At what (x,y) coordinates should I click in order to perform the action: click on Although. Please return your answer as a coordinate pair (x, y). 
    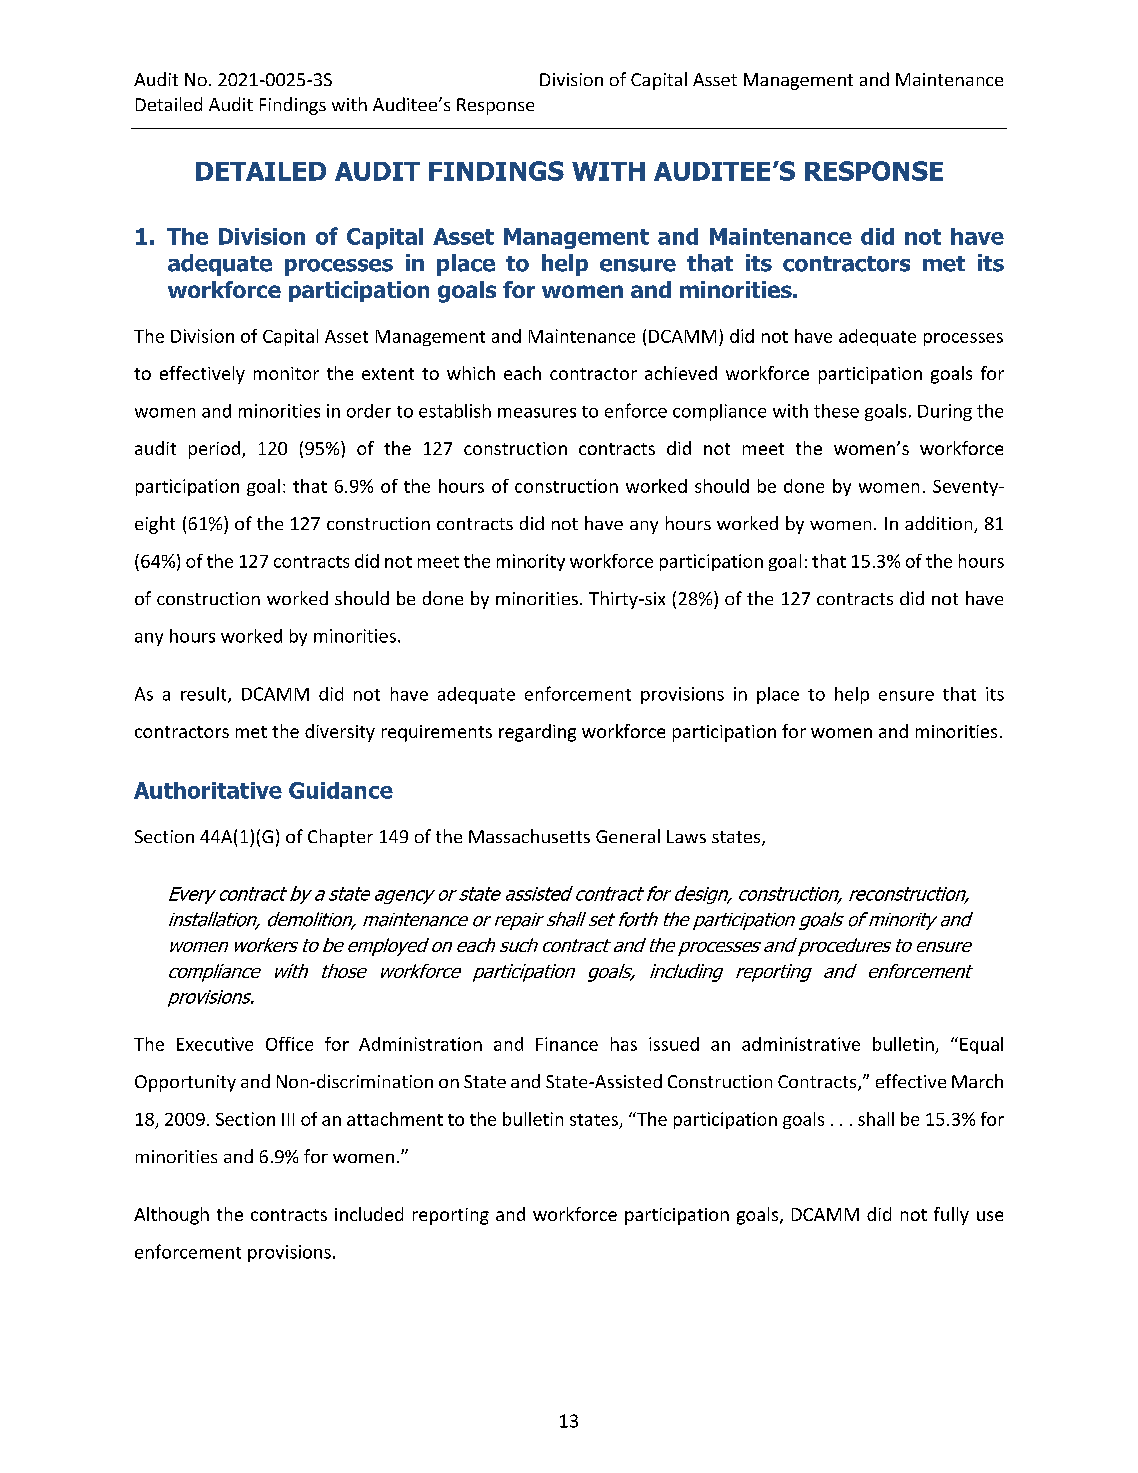
    Looking at the image, I should click on (171, 1216).
